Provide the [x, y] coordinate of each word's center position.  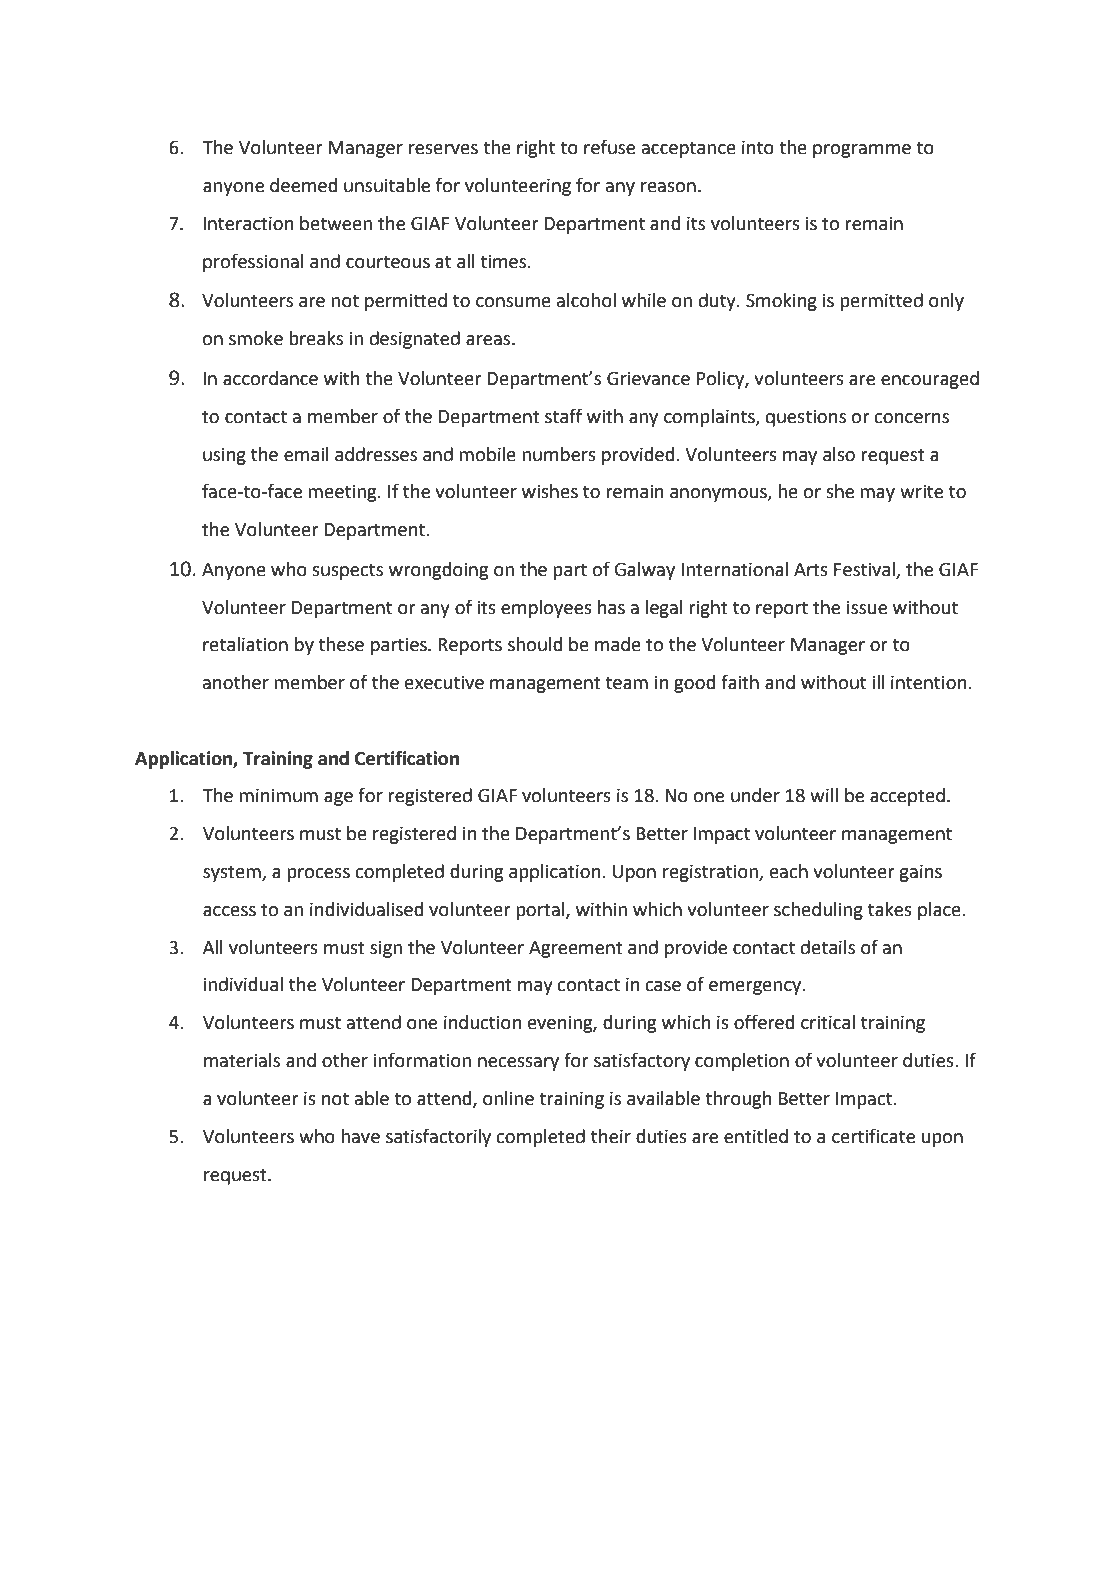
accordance [270, 378]
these [341, 644]
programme [862, 151]
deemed [303, 185]
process [318, 875]
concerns [911, 418]
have [360, 1136]
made [618, 644]
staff [564, 416]
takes [890, 909]
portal [541, 911]
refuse [609, 147]
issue [867, 607]
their [611, 1136]
